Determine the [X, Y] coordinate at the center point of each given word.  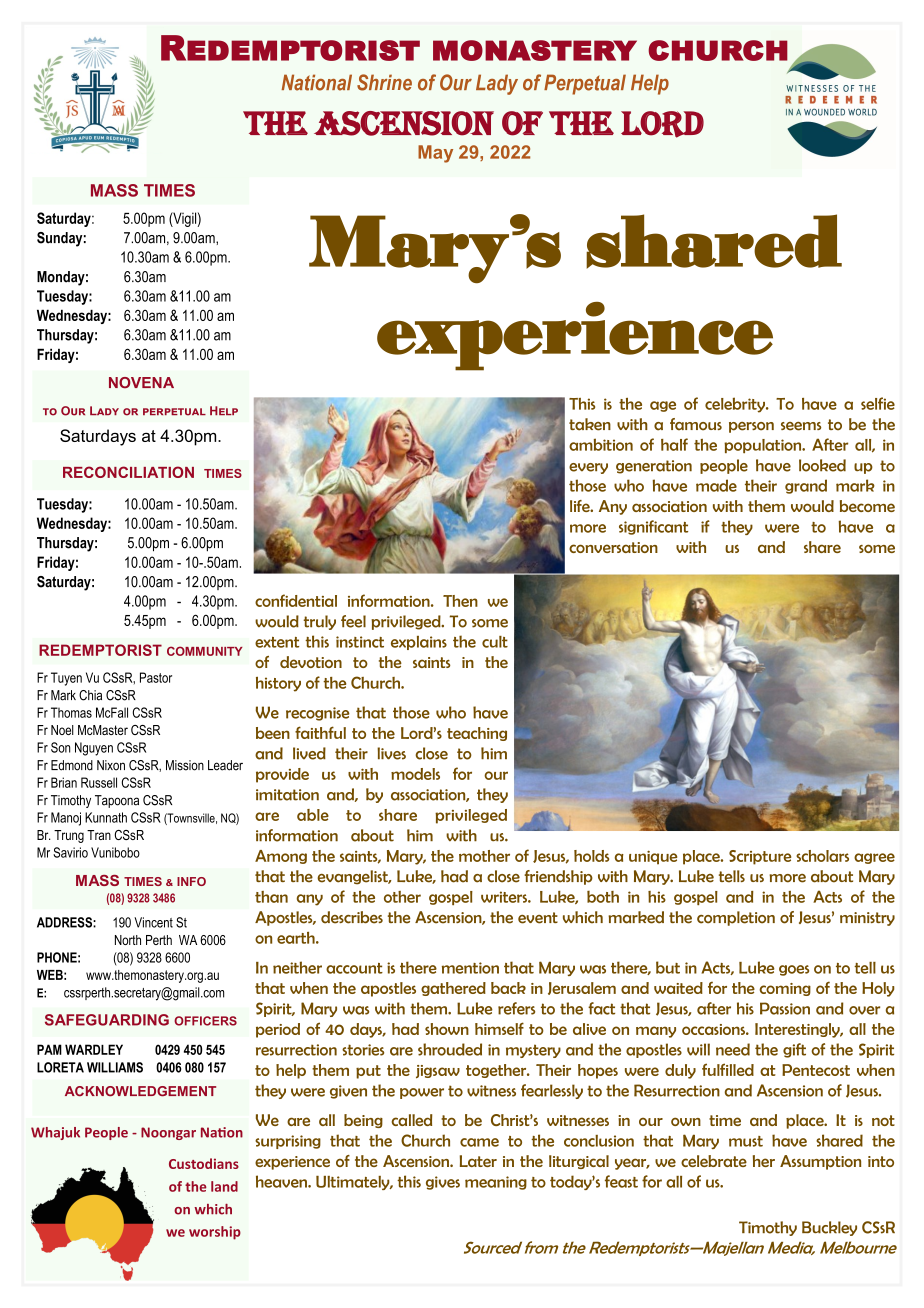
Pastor [156, 677]
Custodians [204, 1163]
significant [653, 527]
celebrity [736, 405]
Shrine [384, 82]
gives [443, 1183]
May [435, 154]
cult [495, 642]
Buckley [829, 1228]
